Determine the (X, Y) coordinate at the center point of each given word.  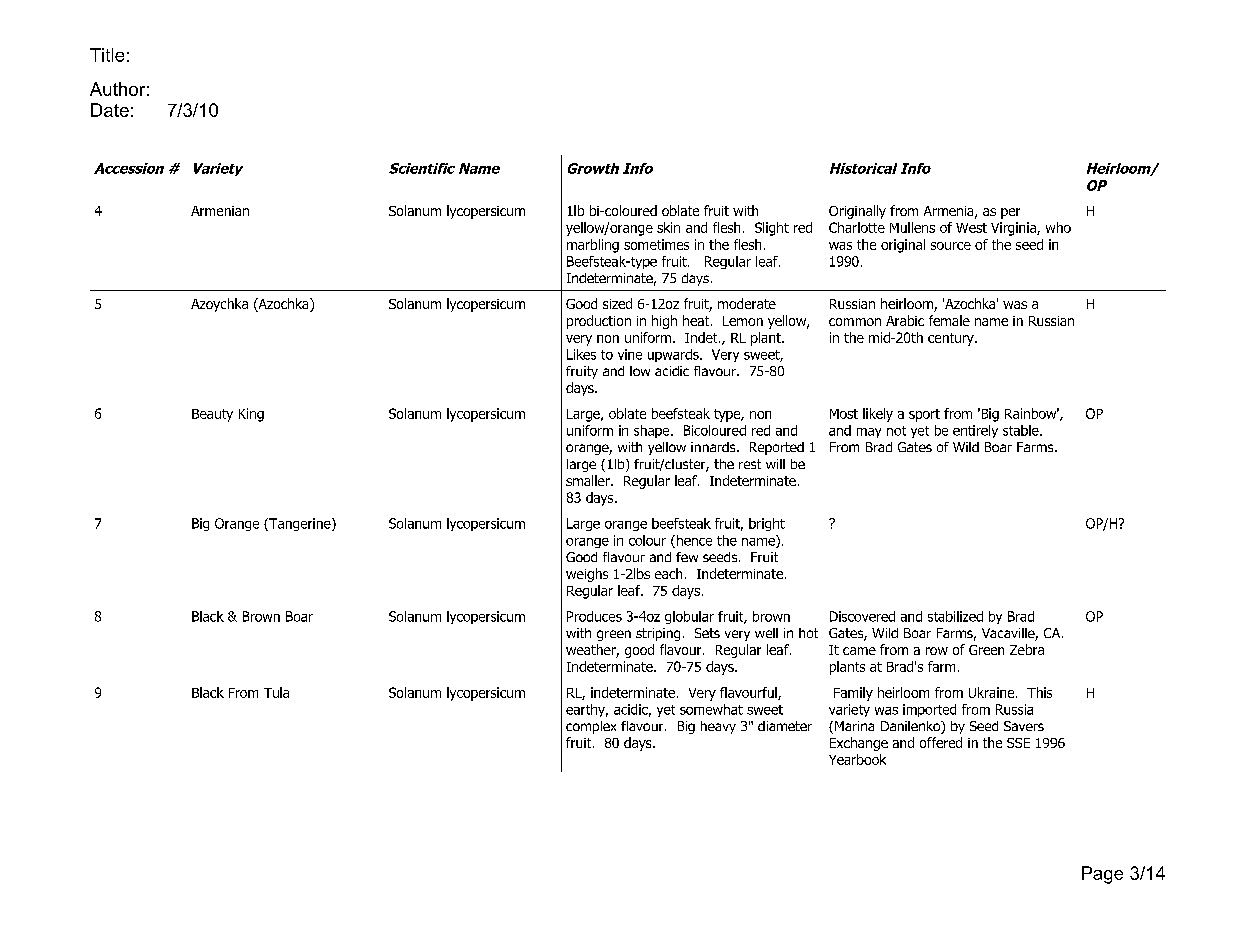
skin (668, 227)
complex (591, 727)
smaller (589, 480)
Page (1102, 875)
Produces (594, 616)
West (971, 228)
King (251, 415)
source (951, 246)
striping (658, 634)
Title (107, 55)
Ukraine (993, 692)
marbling (593, 246)
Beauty (212, 415)
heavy (718, 727)
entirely (975, 431)
